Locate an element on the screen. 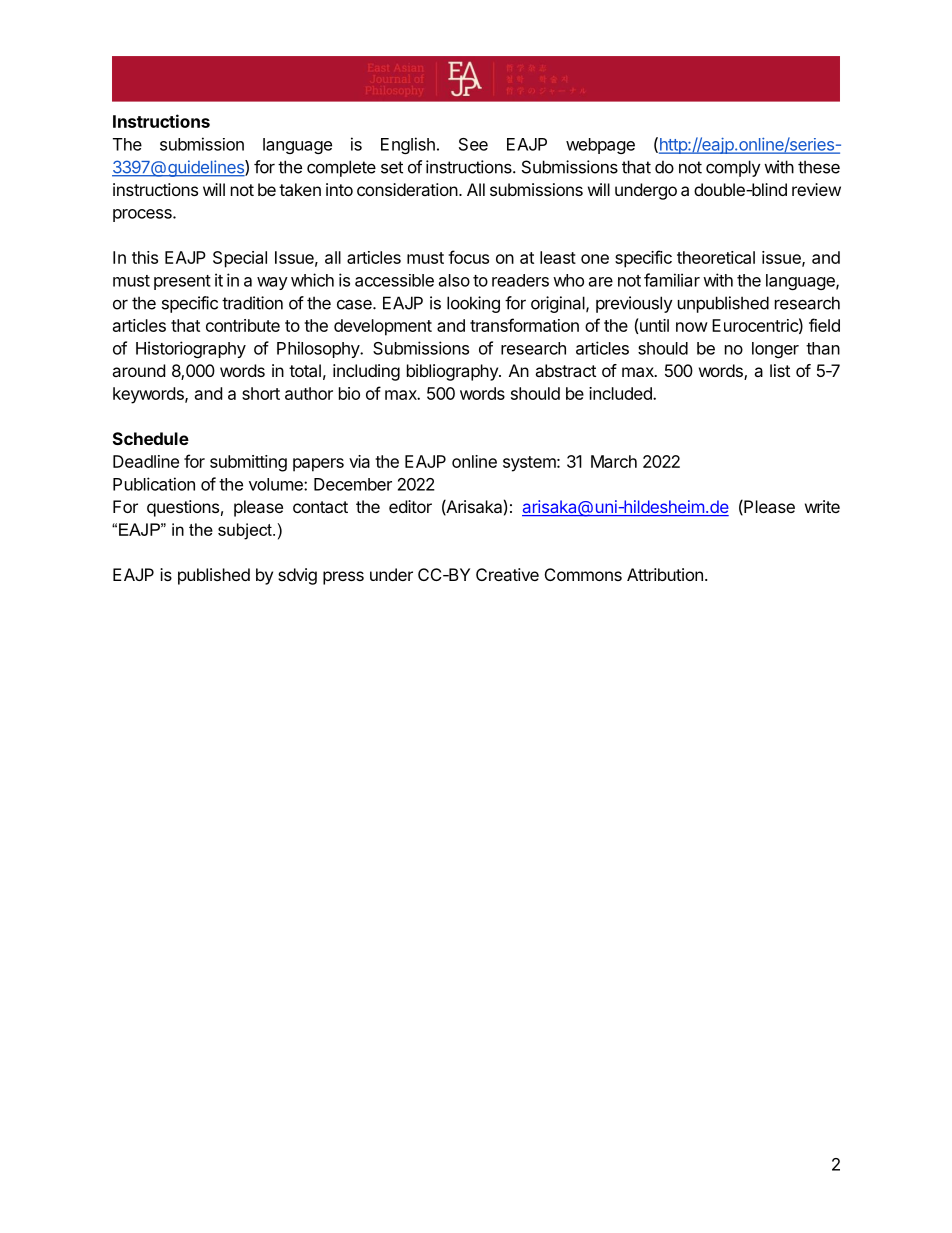 The width and height of the screenshot is (952, 1233). short is located at coordinates (261, 393).
